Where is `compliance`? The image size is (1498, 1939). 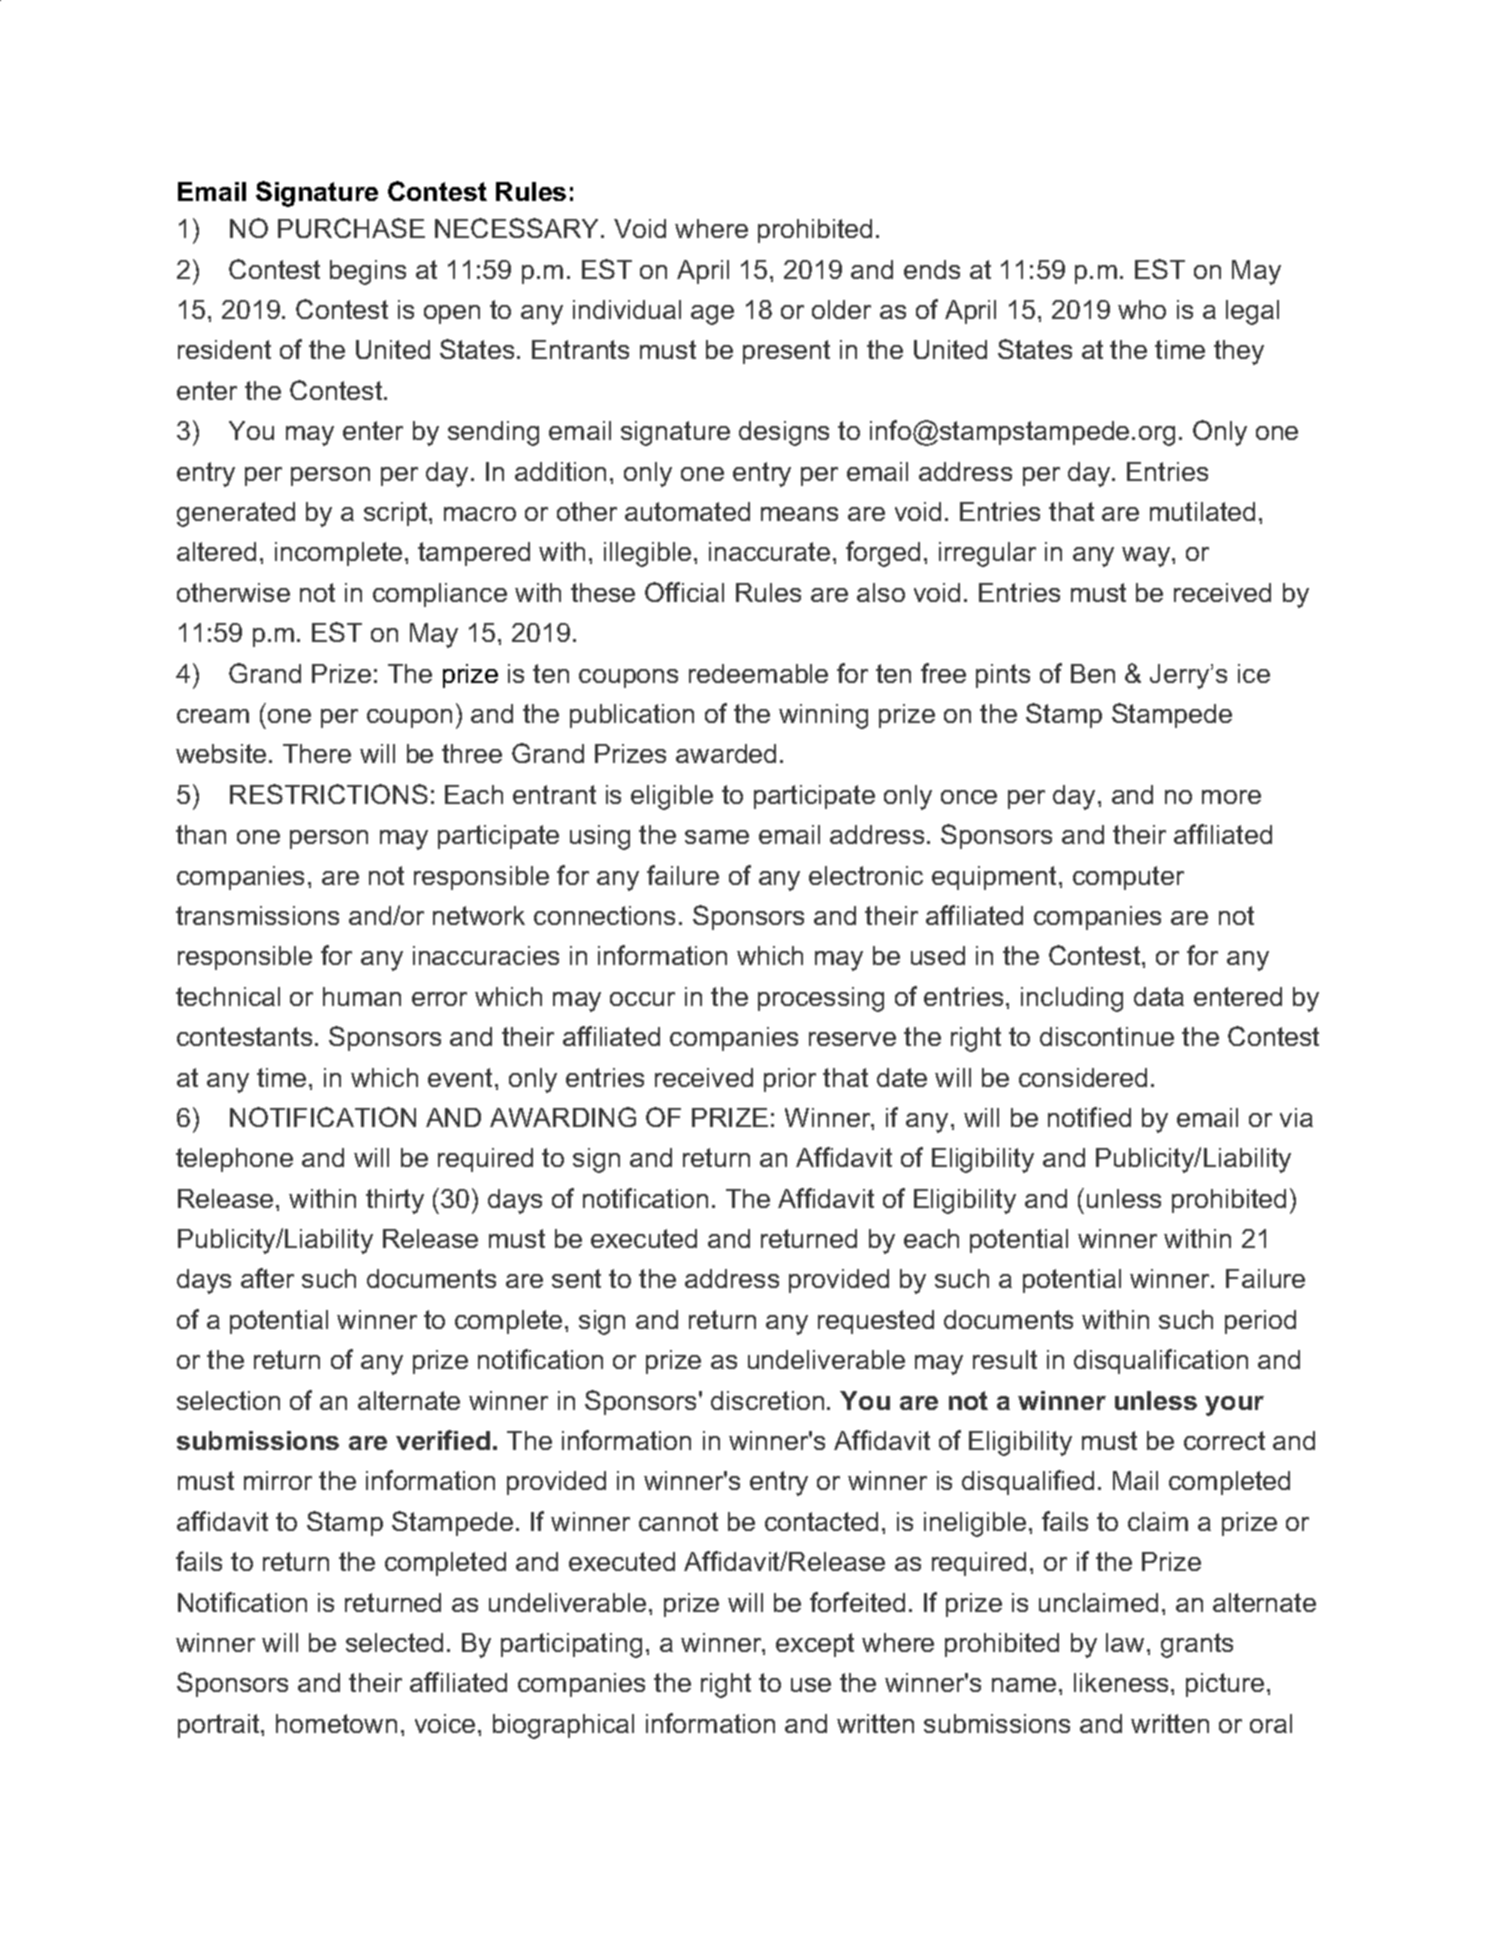 compliance is located at coordinates (440, 595).
